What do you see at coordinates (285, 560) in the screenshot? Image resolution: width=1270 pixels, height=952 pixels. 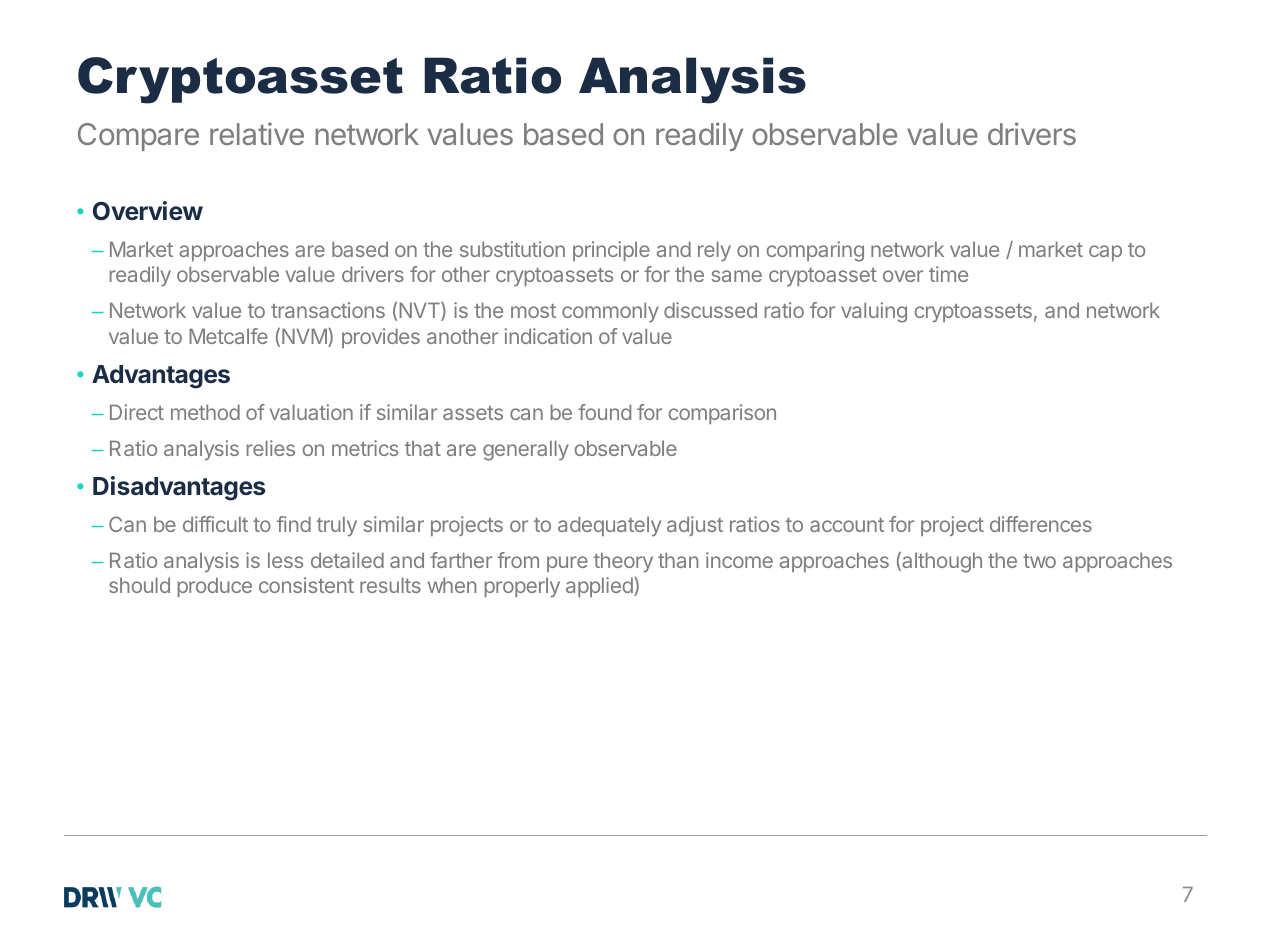 I see `less` at bounding box center [285, 560].
